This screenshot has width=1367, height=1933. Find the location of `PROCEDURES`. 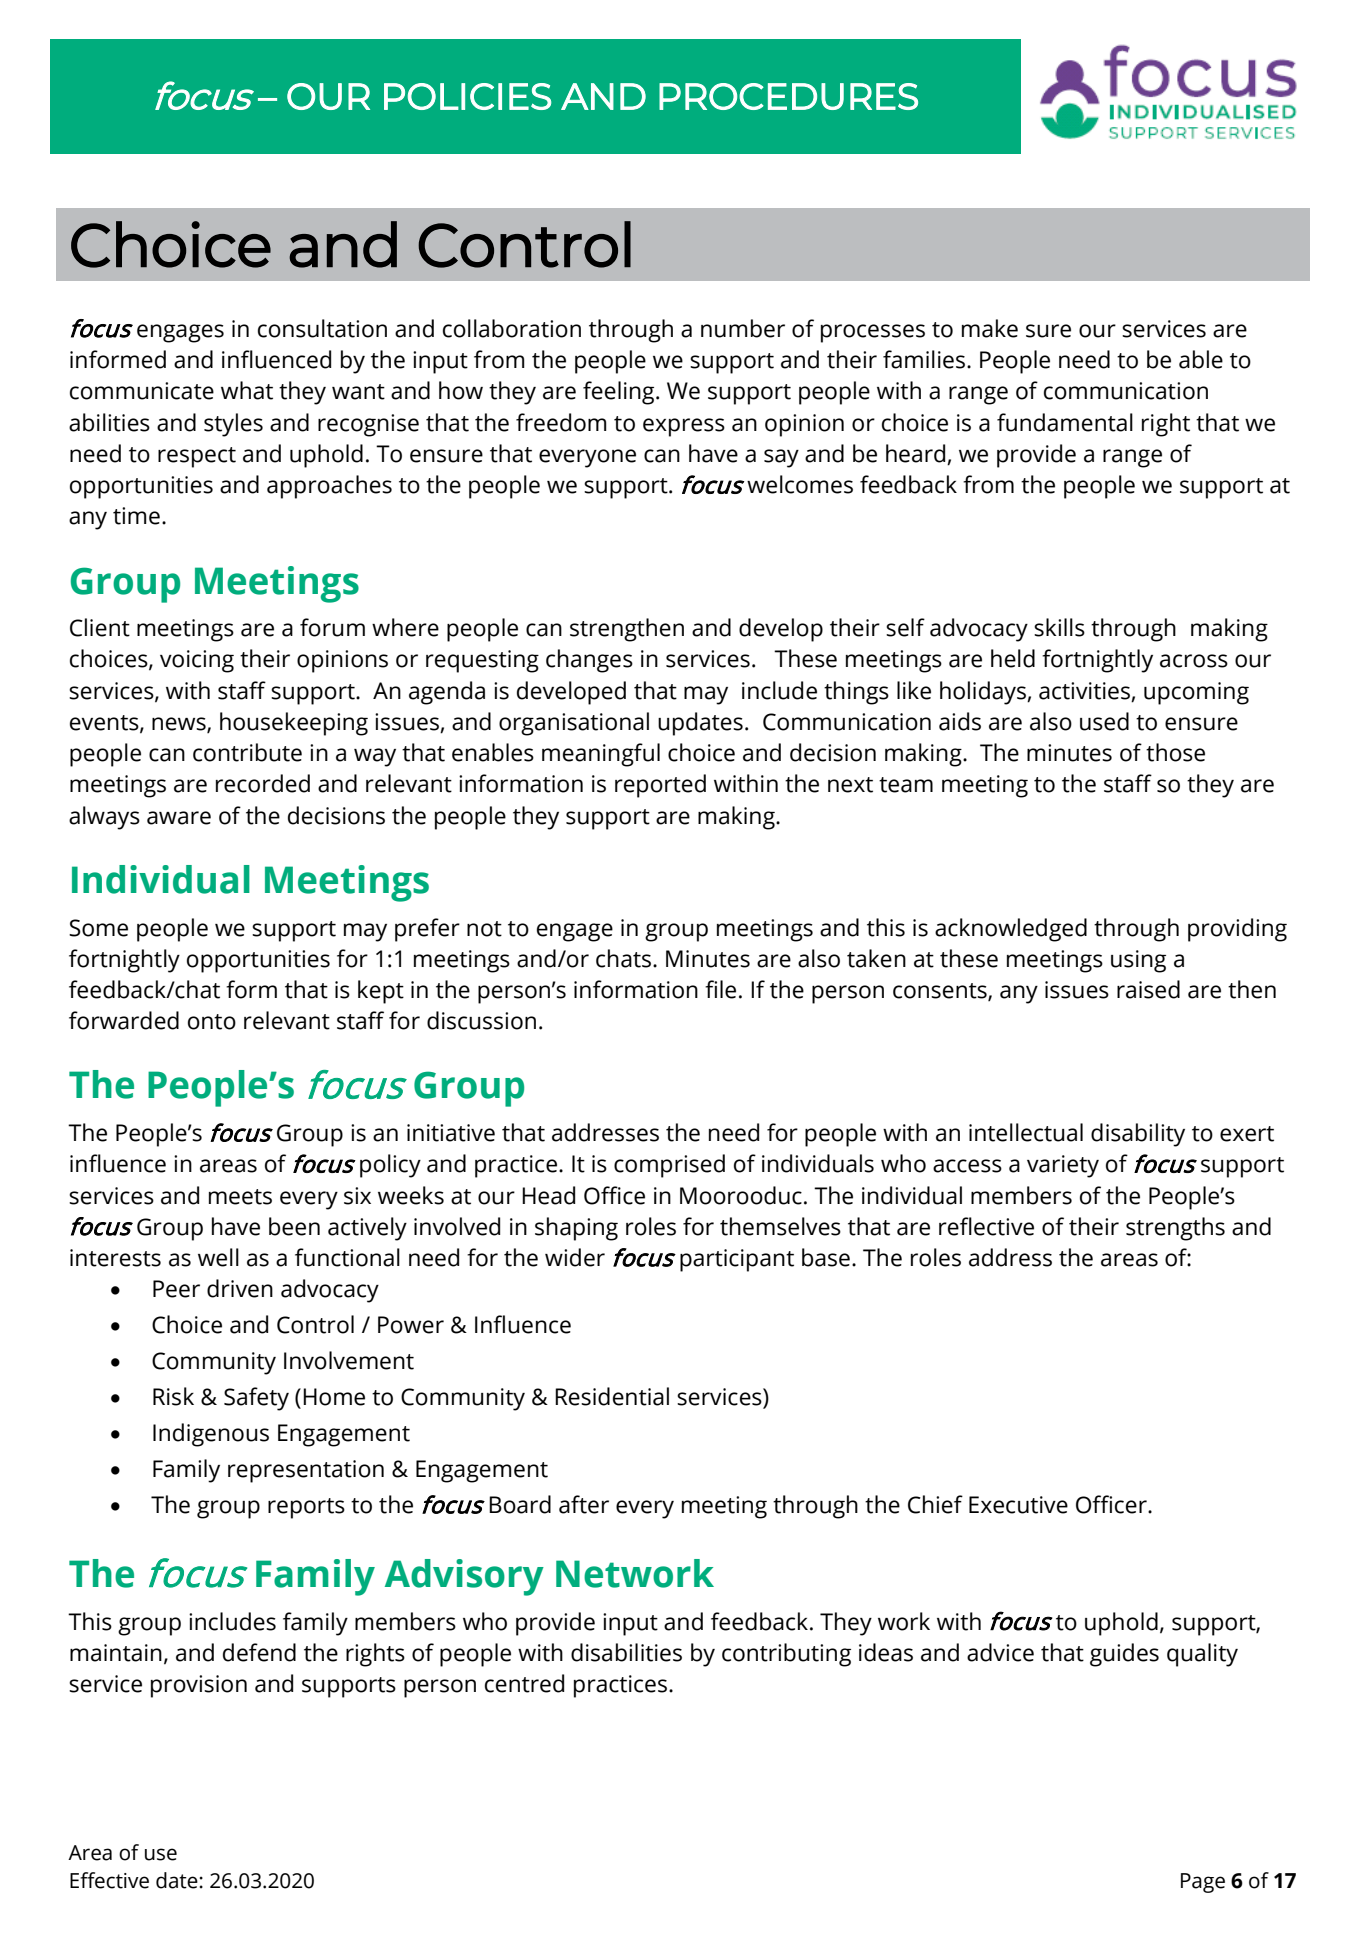

PROCEDURES is located at coordinates (788, 96).
